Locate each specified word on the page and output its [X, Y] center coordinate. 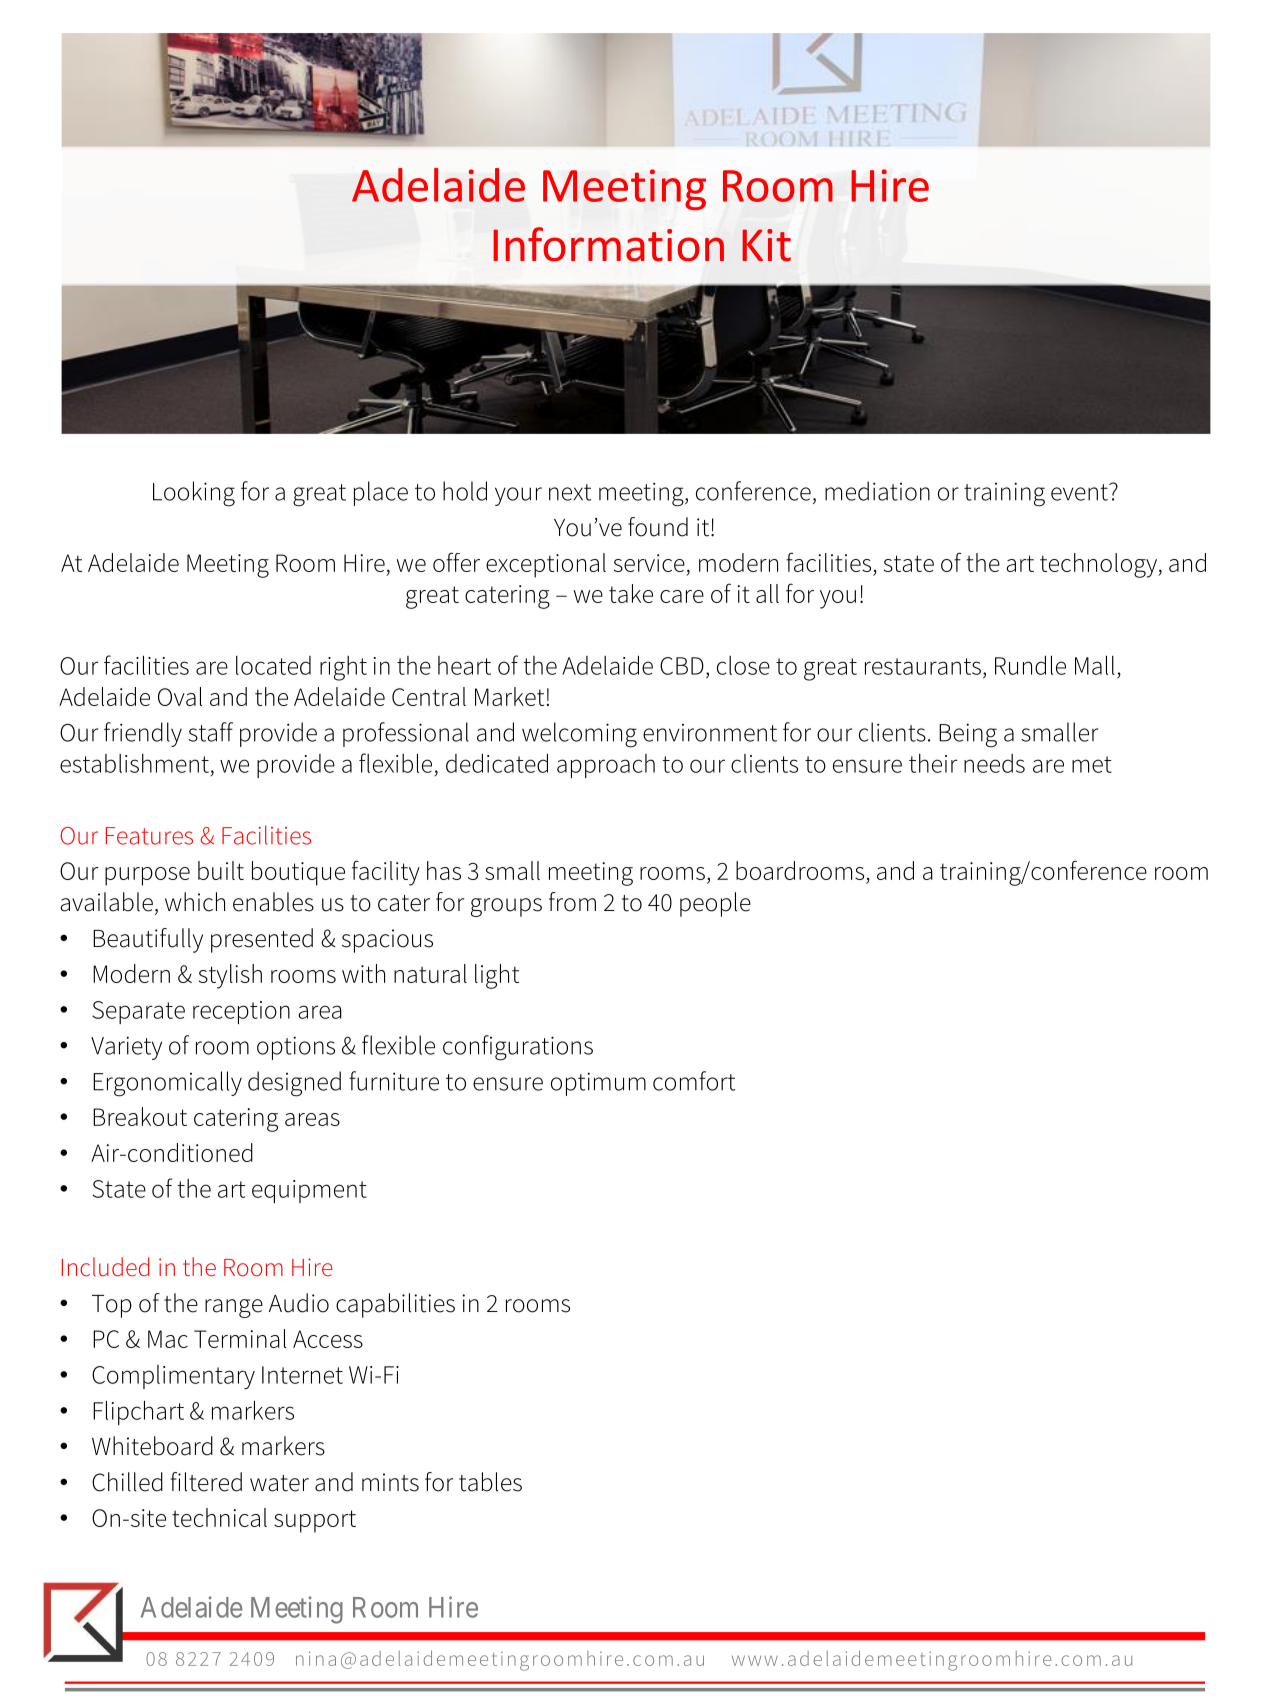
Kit [766, 245]
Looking [194, 494]
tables [490, 1482]
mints [390, 1482]
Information [608, 244]
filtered [206, 1482]
